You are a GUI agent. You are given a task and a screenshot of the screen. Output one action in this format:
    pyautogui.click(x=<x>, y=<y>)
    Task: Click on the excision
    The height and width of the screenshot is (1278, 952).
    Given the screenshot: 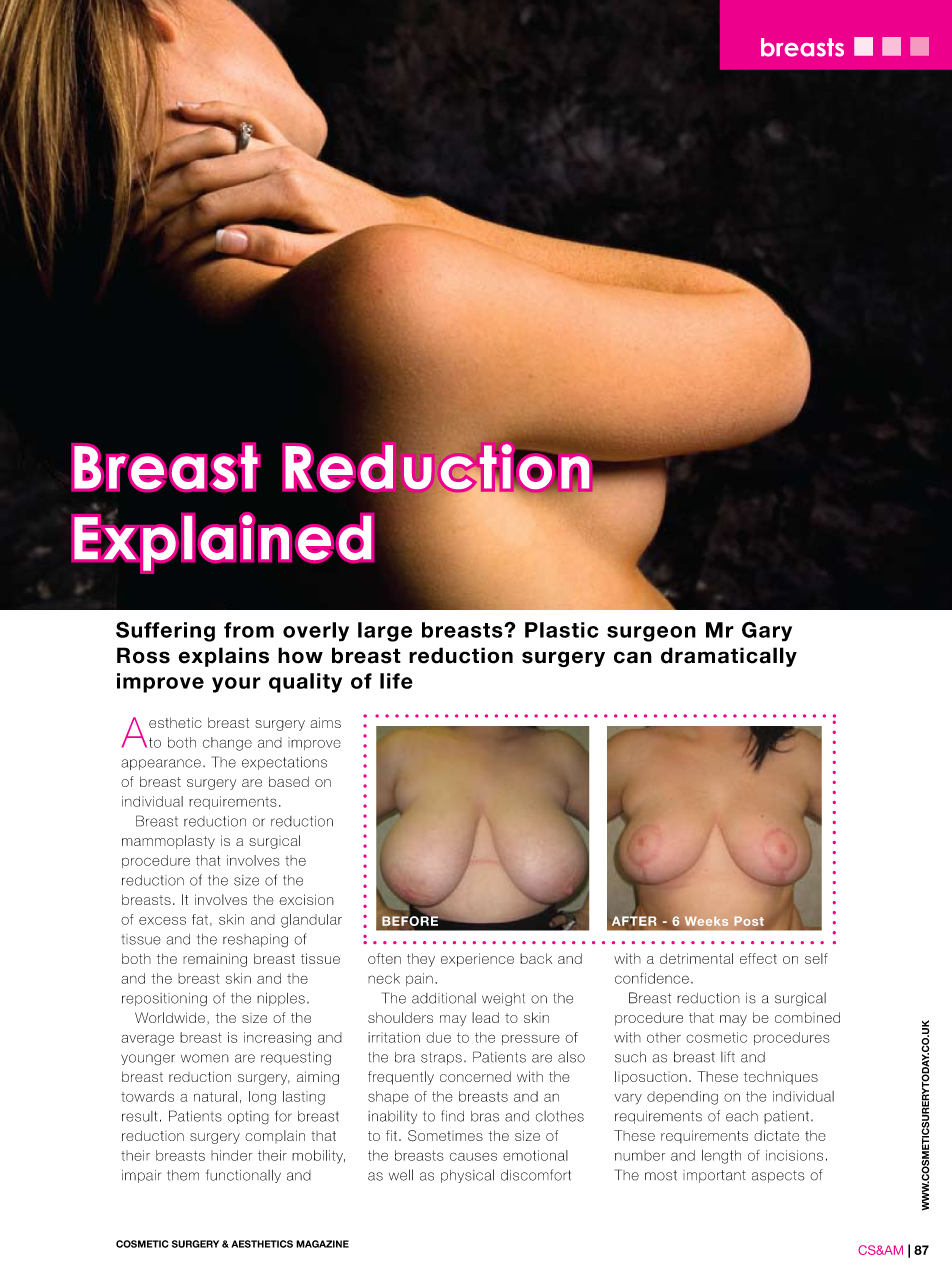 What is the action you would take?
    pyautogui.click(x=306, y=899)
